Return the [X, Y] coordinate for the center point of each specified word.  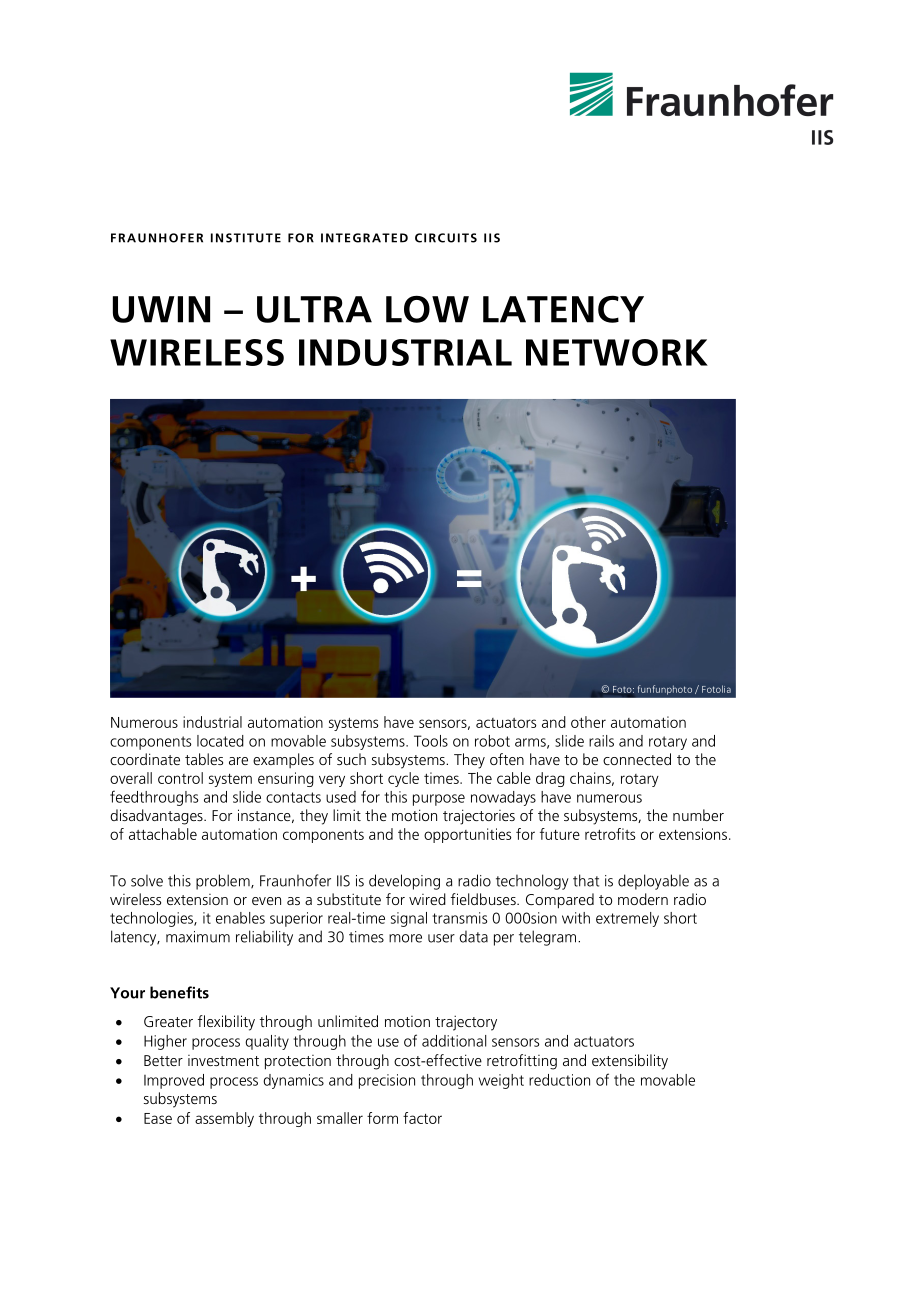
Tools [431, 741]
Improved [174, 1081]
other [588, 722]
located [220, 741]
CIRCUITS [446, 238]
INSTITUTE [246, 238]
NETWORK [617, 352]
